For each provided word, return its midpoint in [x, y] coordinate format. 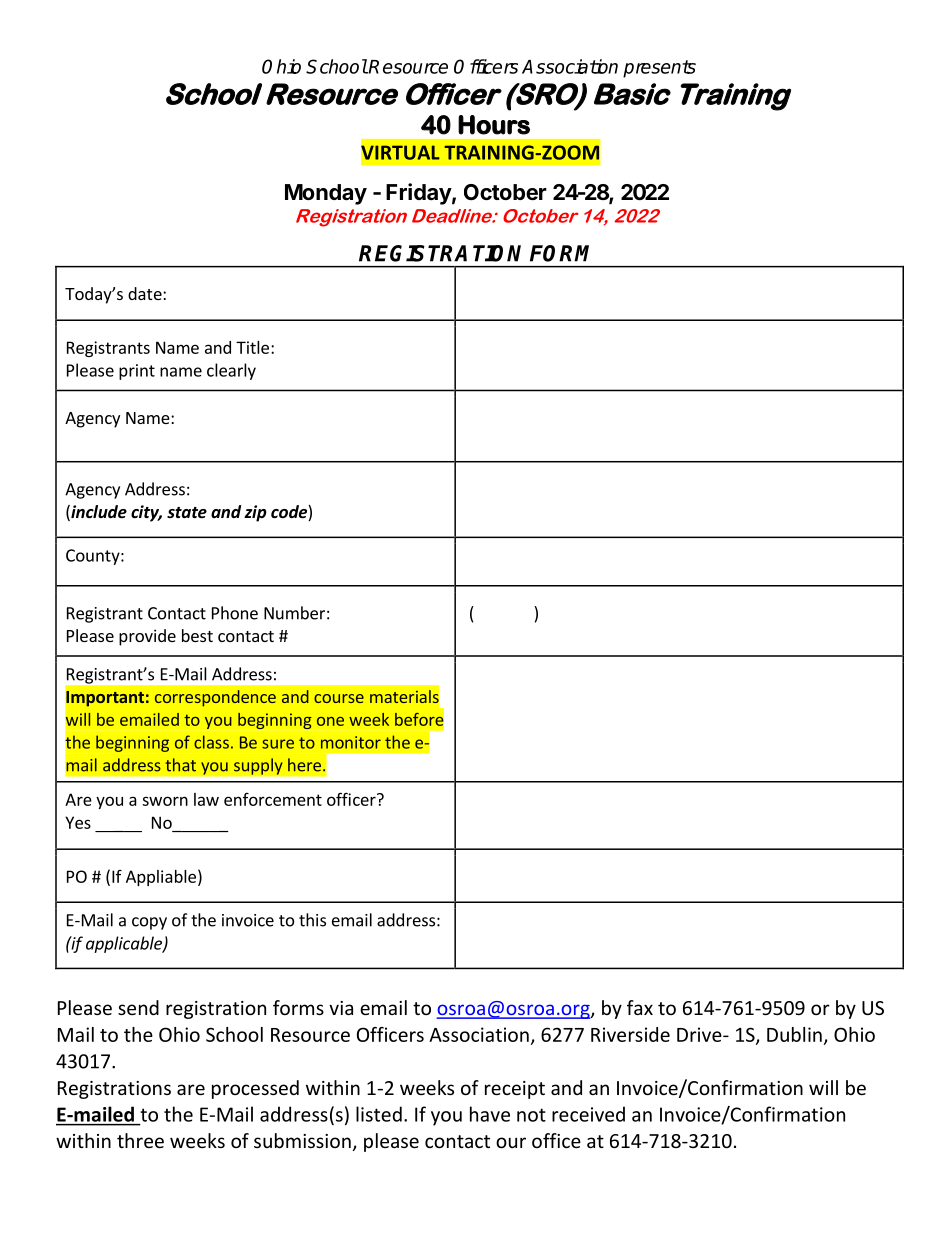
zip [255, 513]
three [140, 1140]
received [588, 1114]
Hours [494, 125]
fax [640, 1007]
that [181, 765]
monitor [351, 742]
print [137, 372]
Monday [326, 194]
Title [252, 347]
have [490, 1114]
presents [659, 69]
